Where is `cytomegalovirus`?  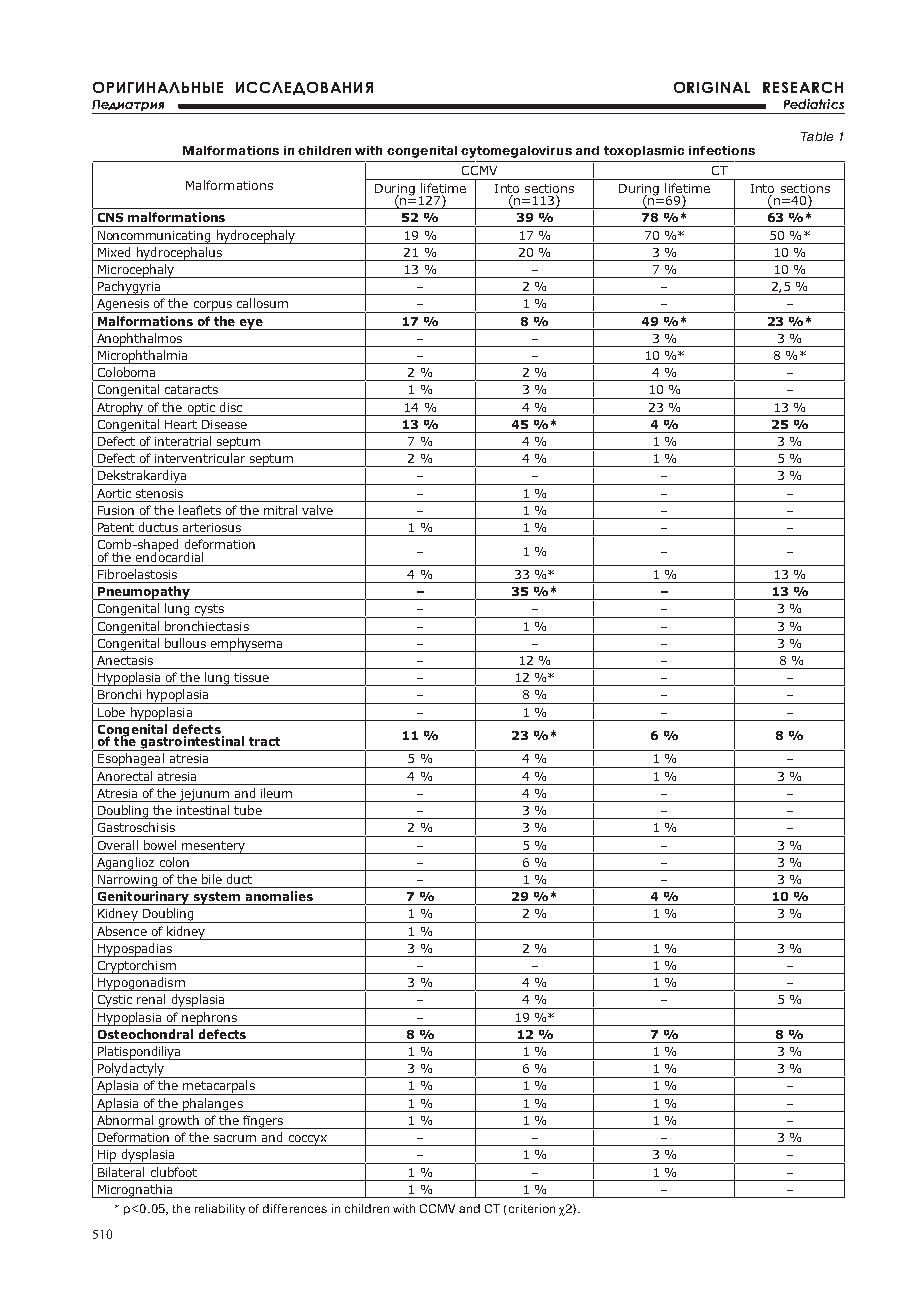 cytomegalovirus is located at coordinates (516, 152).
